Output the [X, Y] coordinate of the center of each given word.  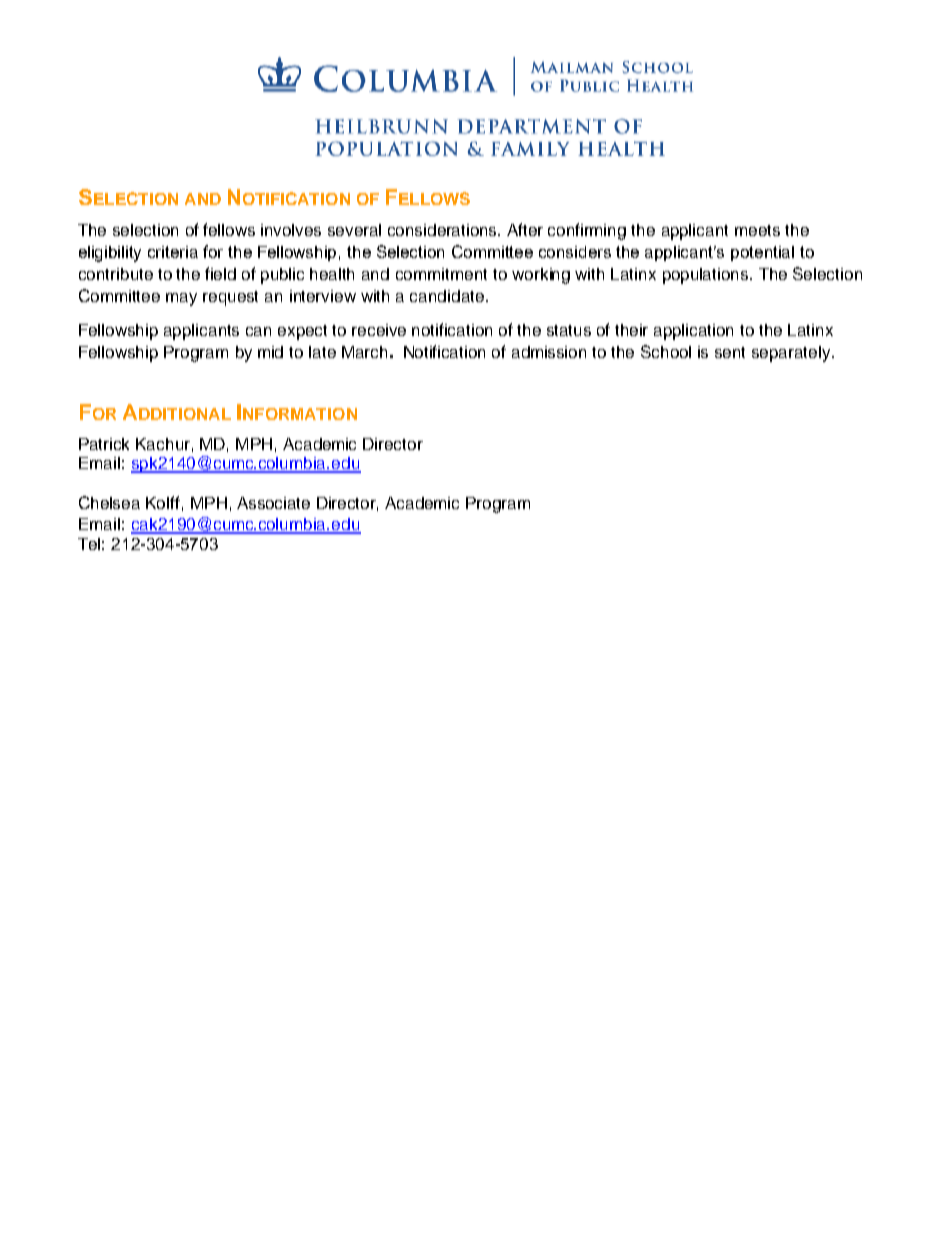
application [693, 332]
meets [757, 230]
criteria [173, 252]
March [364, 352]
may [181, 299]
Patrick [104, 444]
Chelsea [109, 502]
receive [379, 330]
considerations [444, 230]
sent [730, 352]
